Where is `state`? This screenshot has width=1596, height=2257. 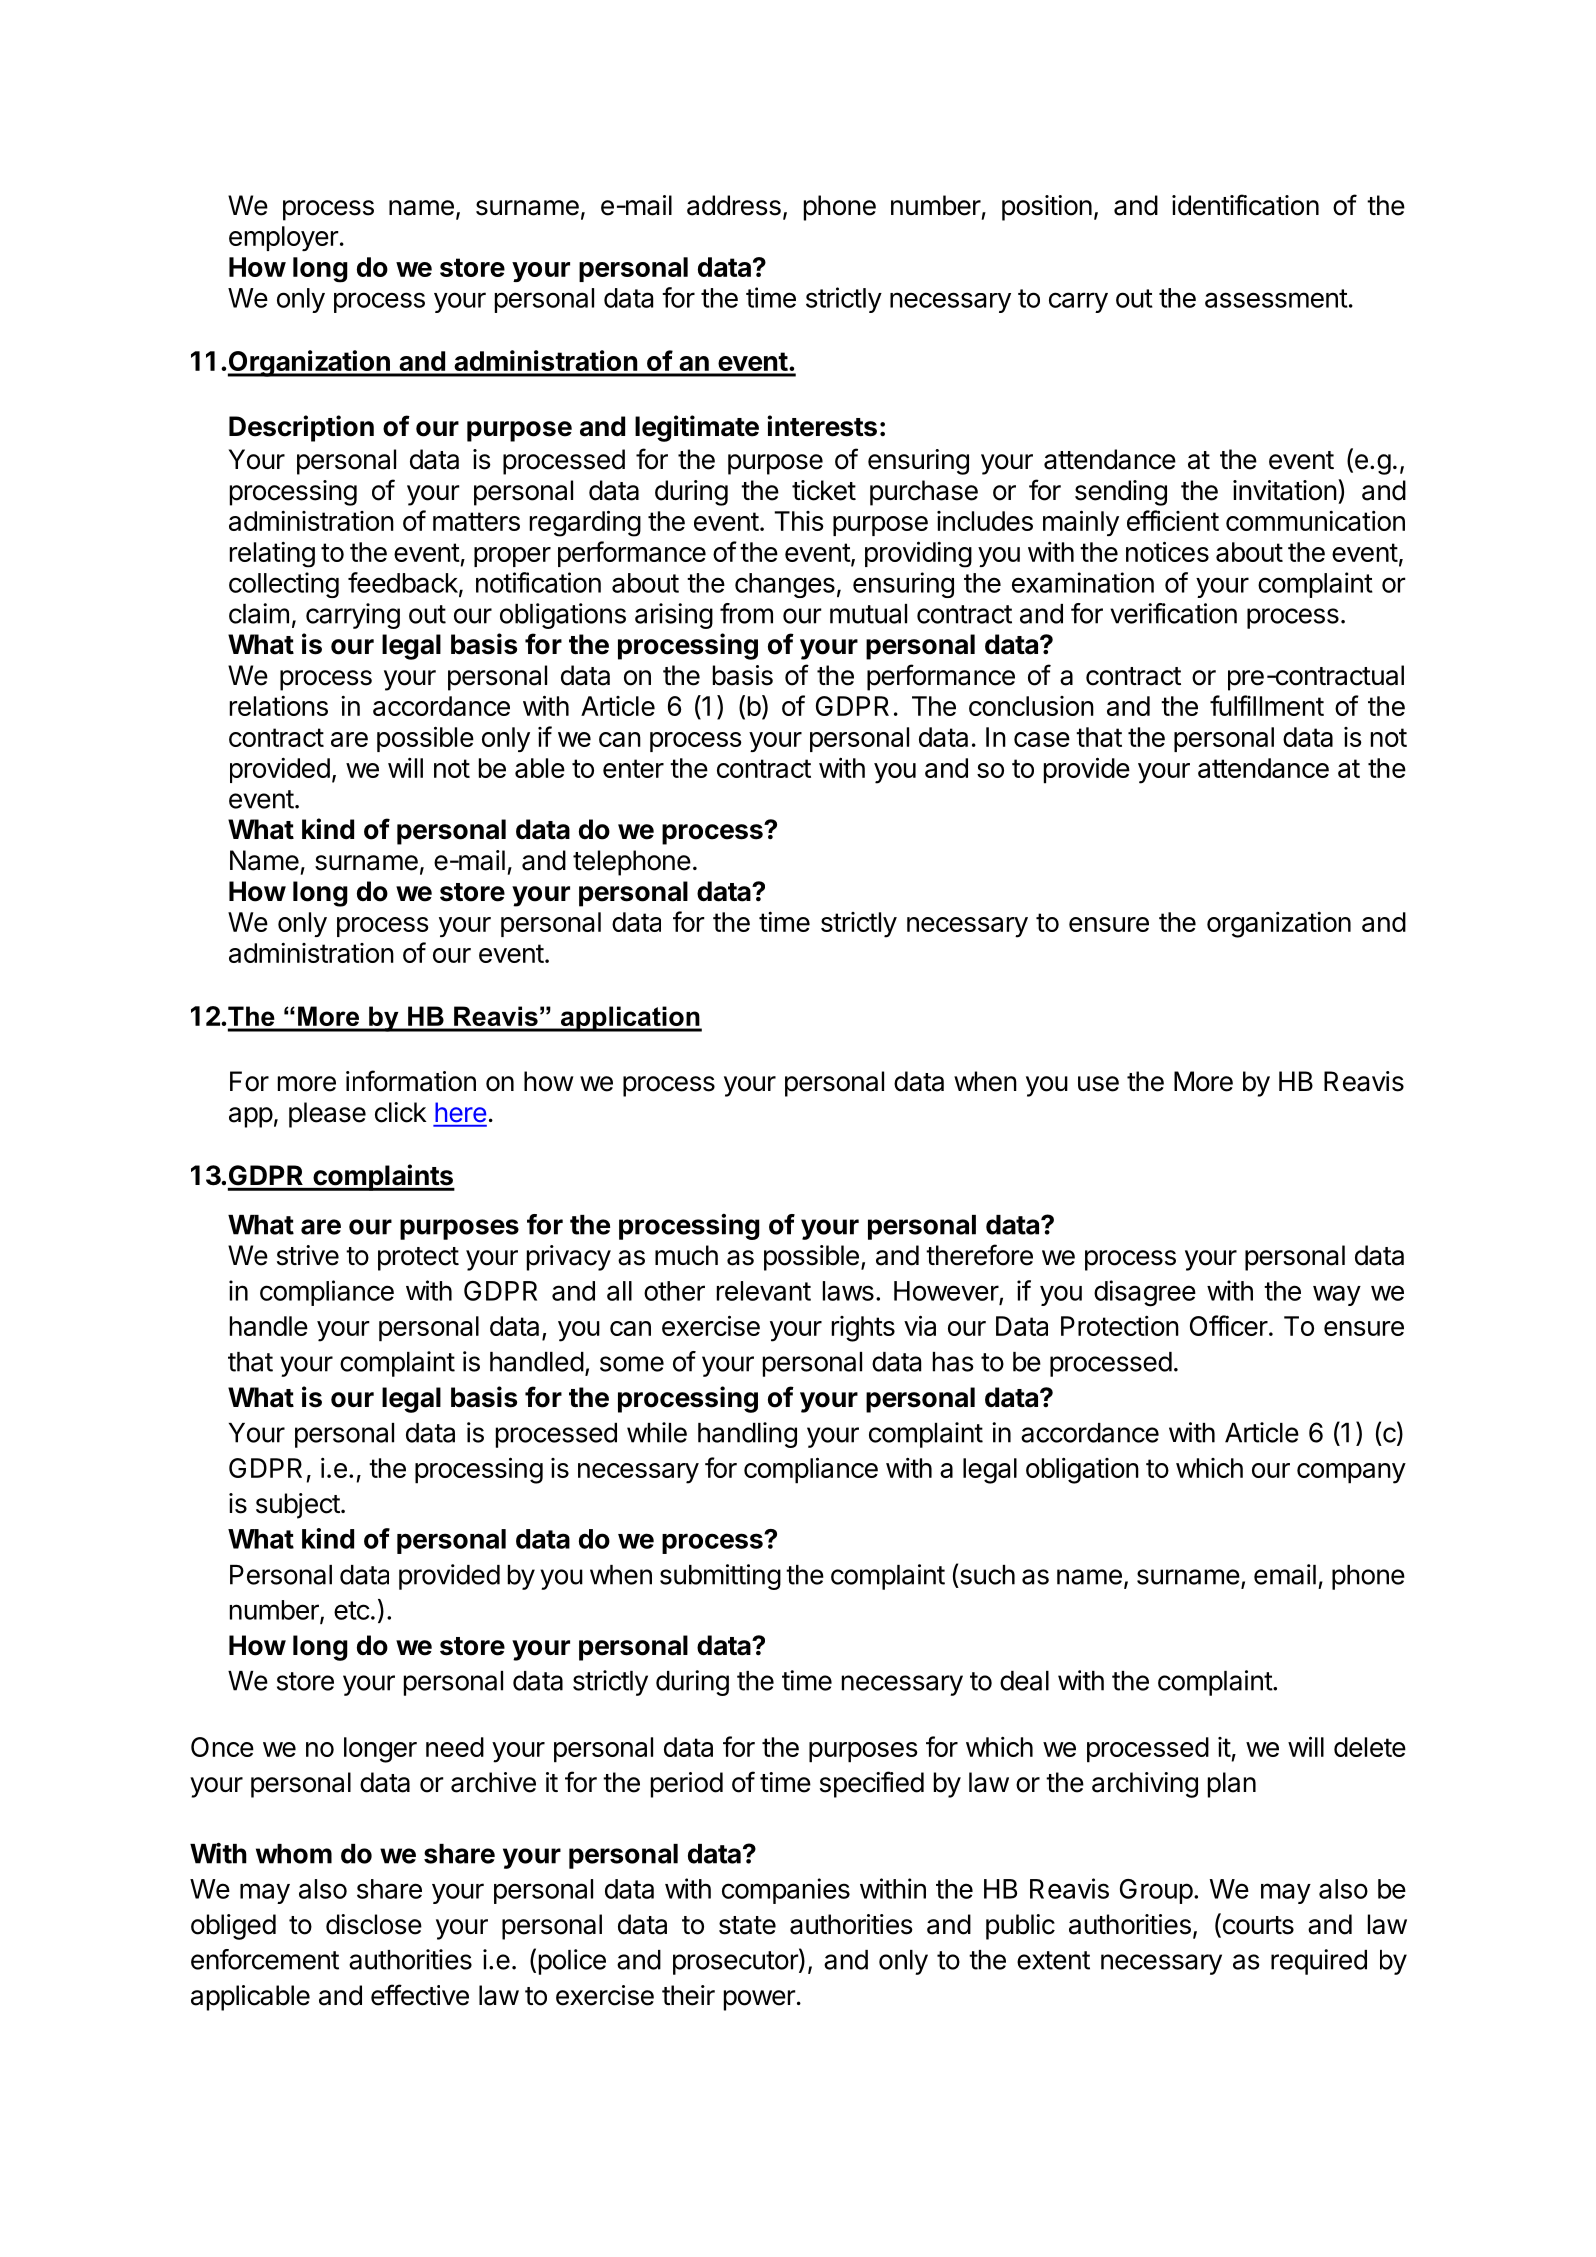 state is located at coordinates (747, 1925).
